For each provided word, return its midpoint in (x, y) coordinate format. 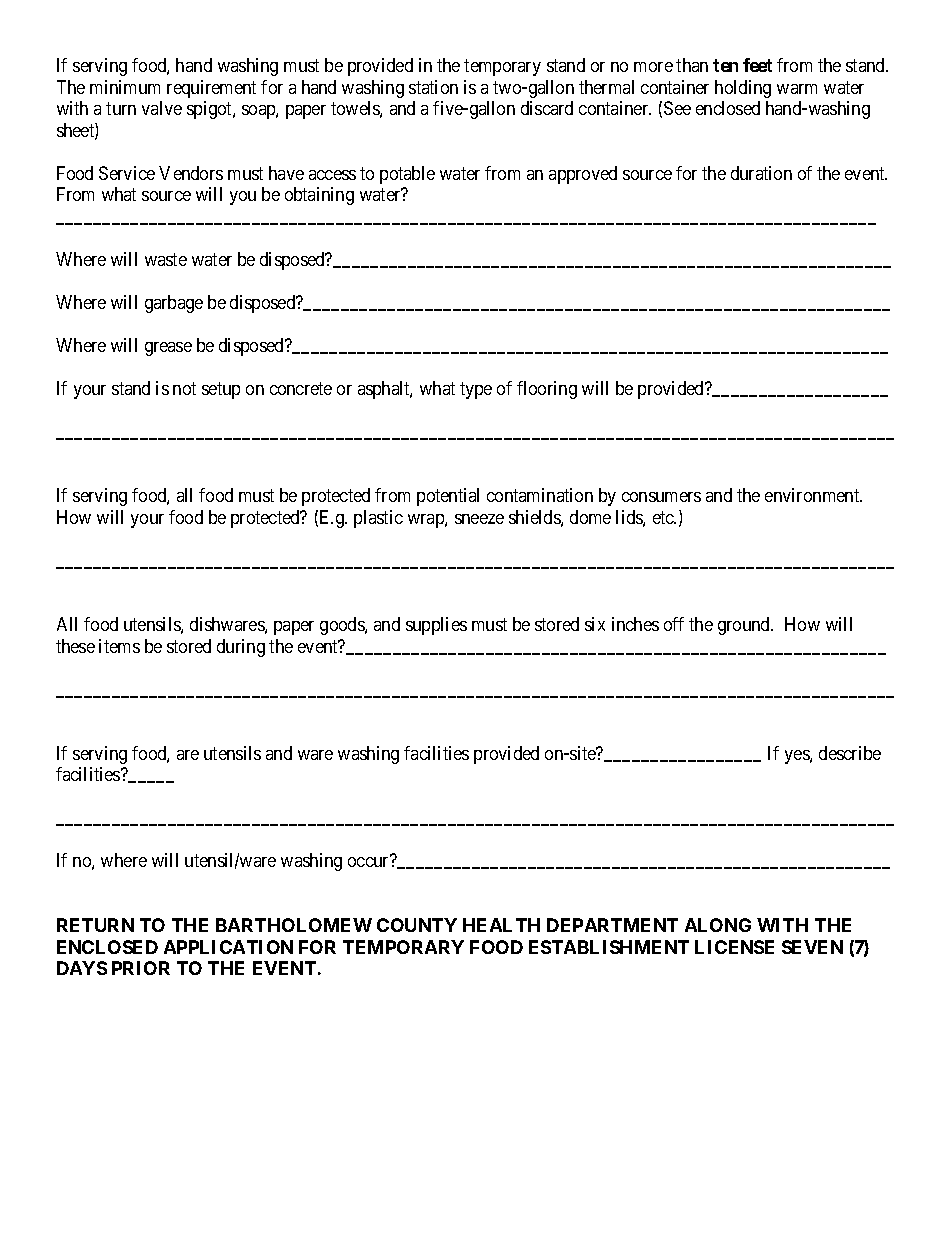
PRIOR (141, 968)
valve (162, 108)
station (433, 87)
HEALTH (501, 925)
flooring (547, 390)
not (184, 388)
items (119, 646)
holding (743, 89)
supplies (436, 626)
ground (745, 626)
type (476, 390)
